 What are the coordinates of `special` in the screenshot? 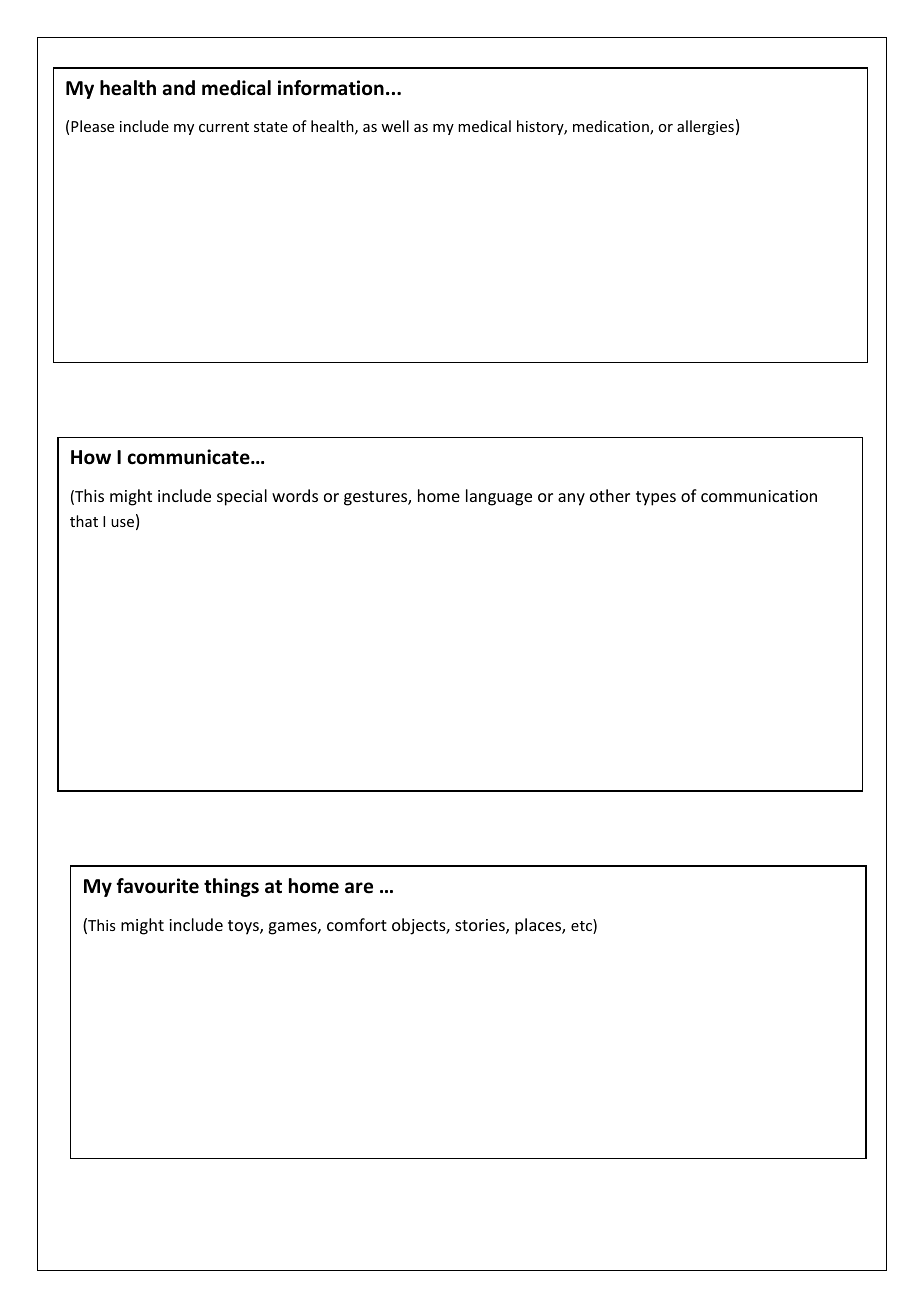 It's located at (242, 497).
